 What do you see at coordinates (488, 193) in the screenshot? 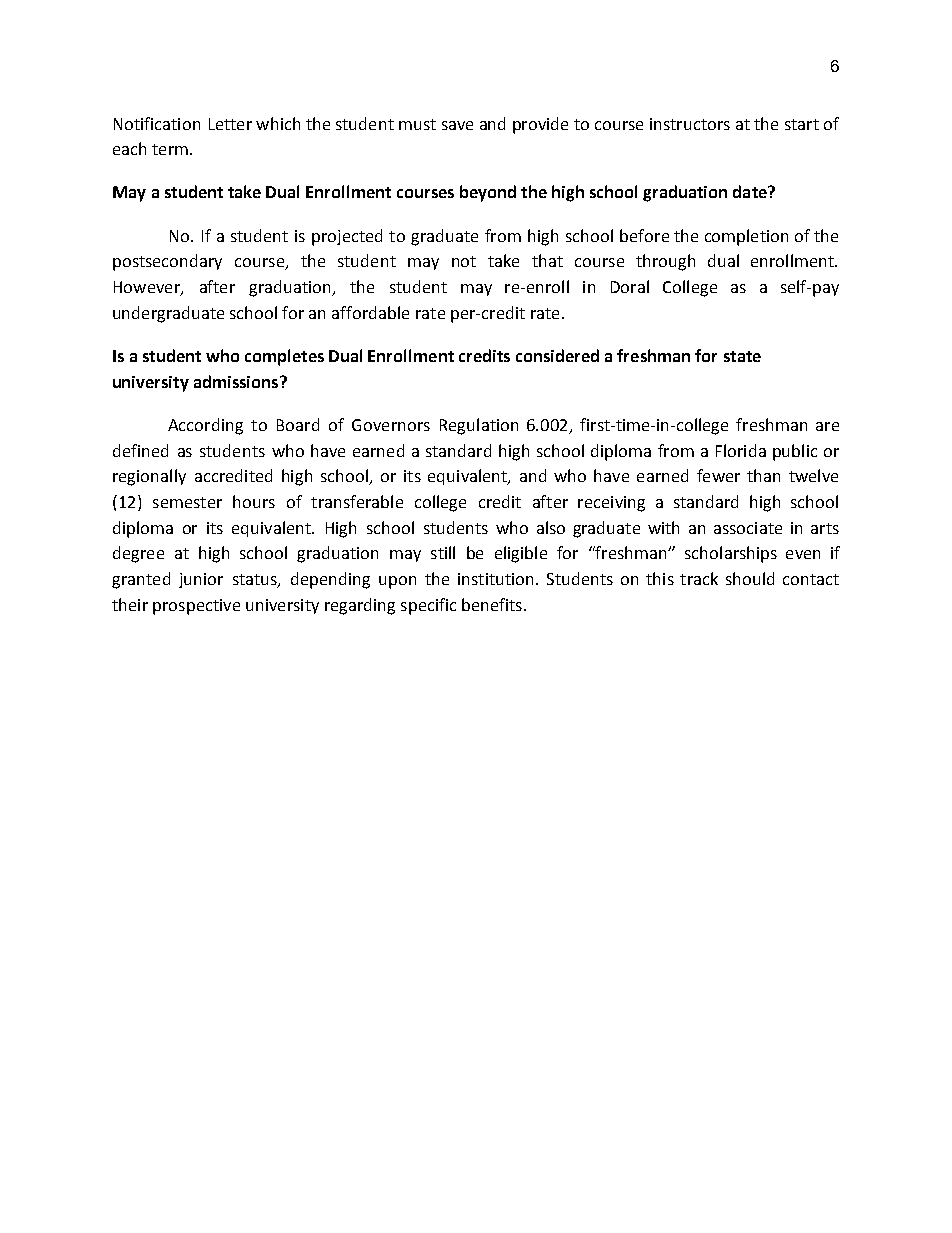
I see `beyond` at bounding box center [488, 193].
